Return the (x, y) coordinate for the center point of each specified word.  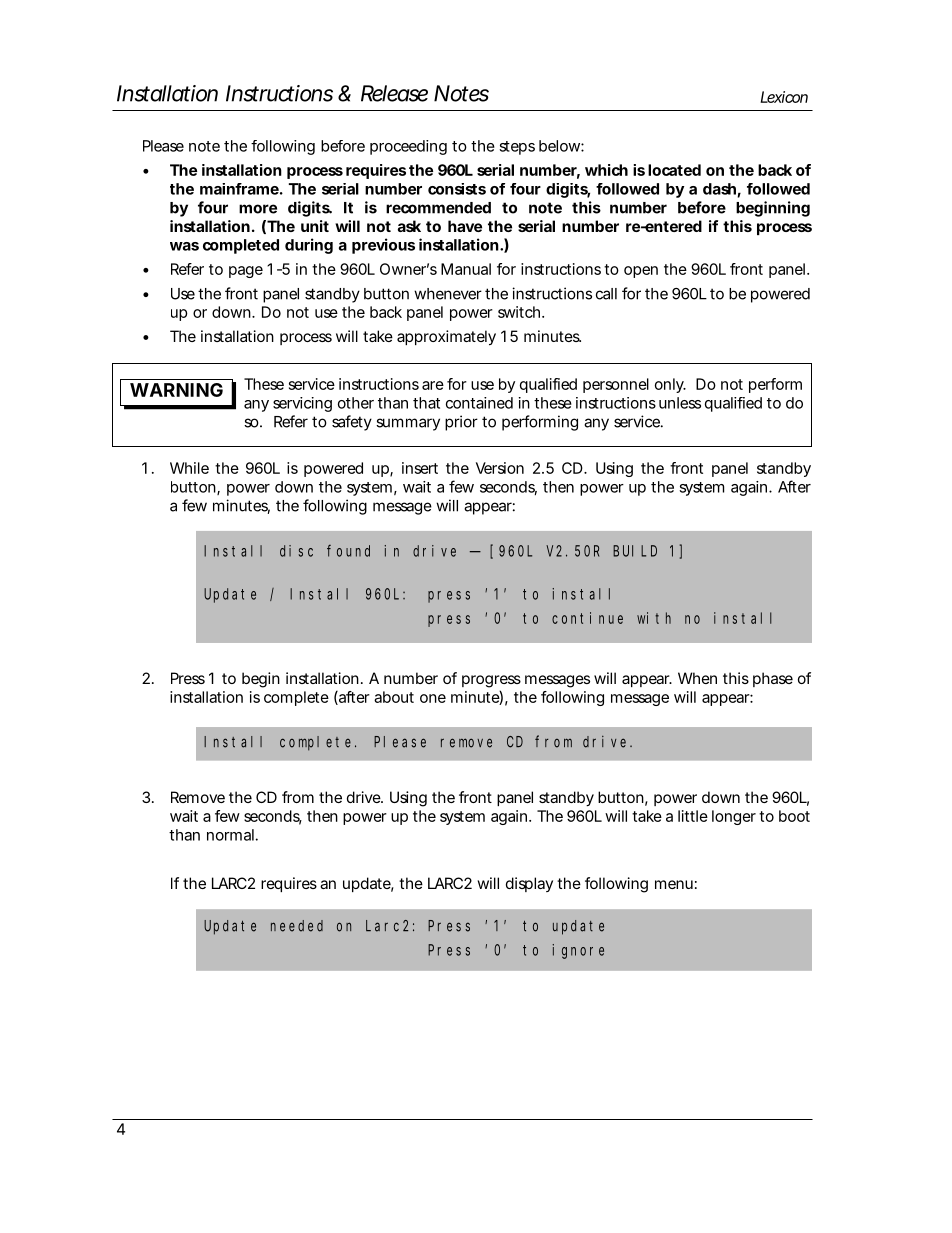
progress (491, 681)
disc (296, 551)
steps (517, 148)
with (654, 618)
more (258, 209)
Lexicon (784, 97)
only (670, 385)
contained (479, 403)
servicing (302, 404)
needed (297, 926)
